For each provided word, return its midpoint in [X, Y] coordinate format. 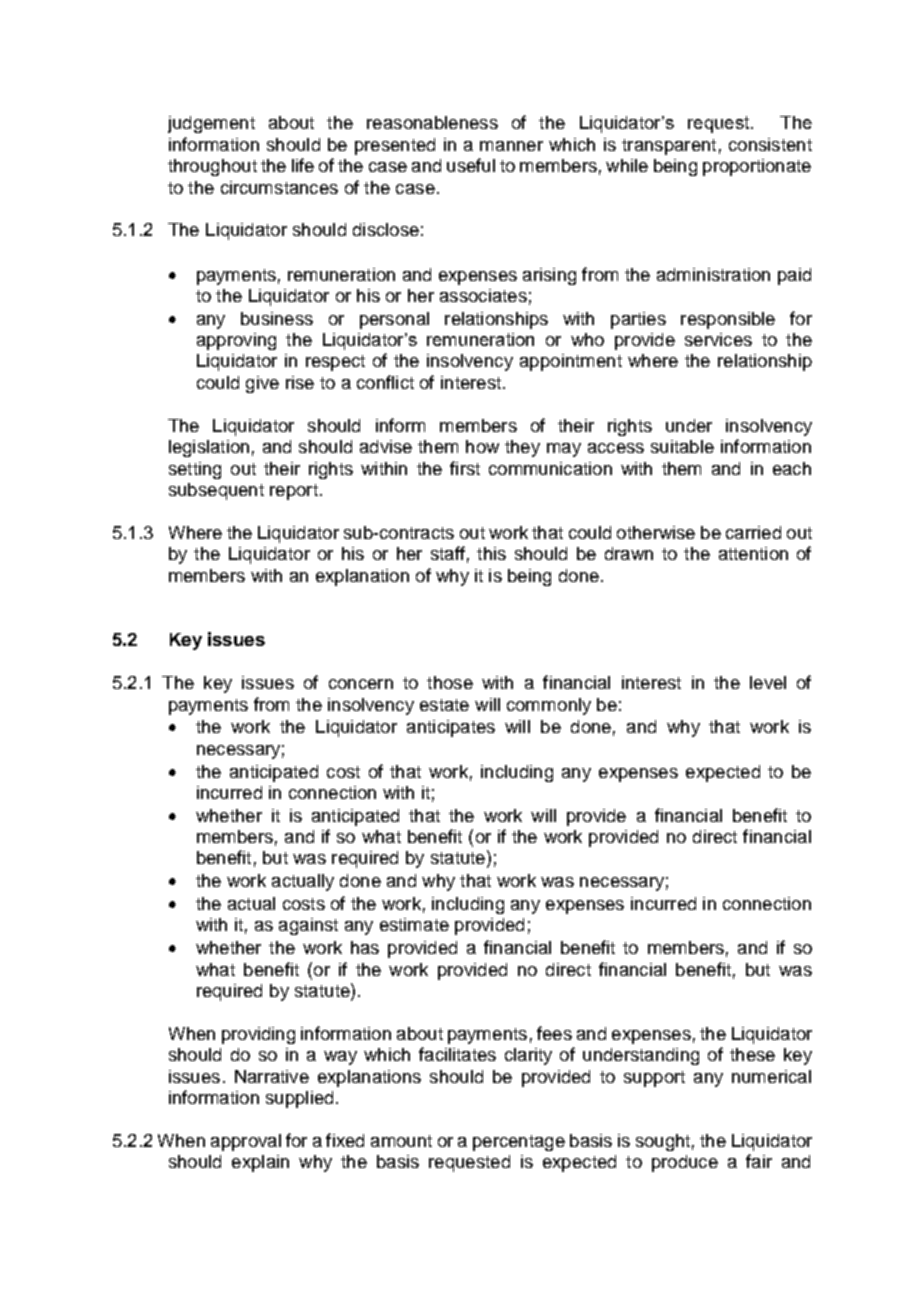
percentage [519, 1143]
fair [759, 1161]
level [768, 682]
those [450, 682]
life [303, 165]
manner [511, 146]
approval [246, 1142]
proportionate [757, 167]
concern [361, 684]
